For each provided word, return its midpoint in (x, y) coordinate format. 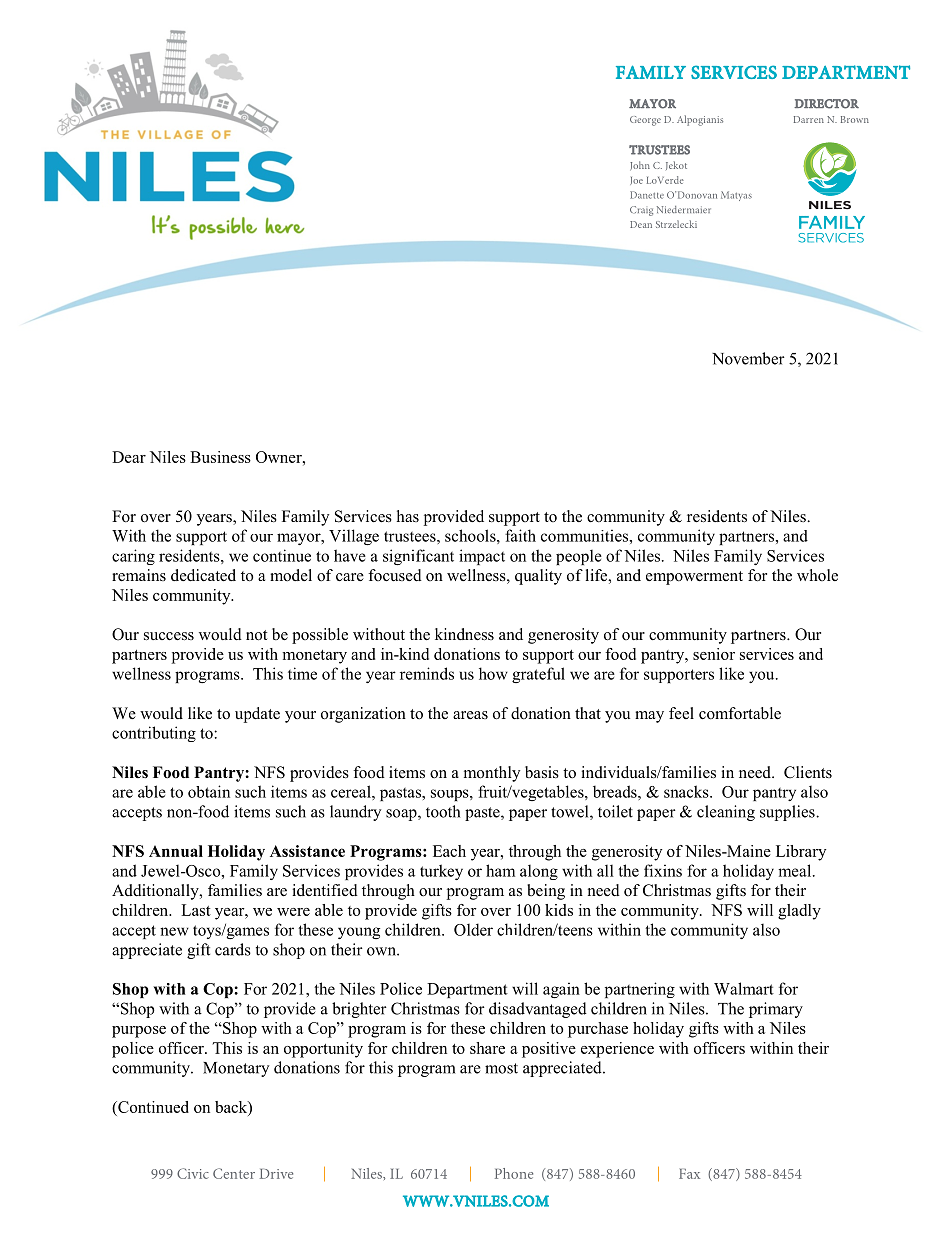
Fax (689, 1174)
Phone (514, 1173)
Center (234, 1173)
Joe (636, 181)
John (640, 166)
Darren (809, 119)
